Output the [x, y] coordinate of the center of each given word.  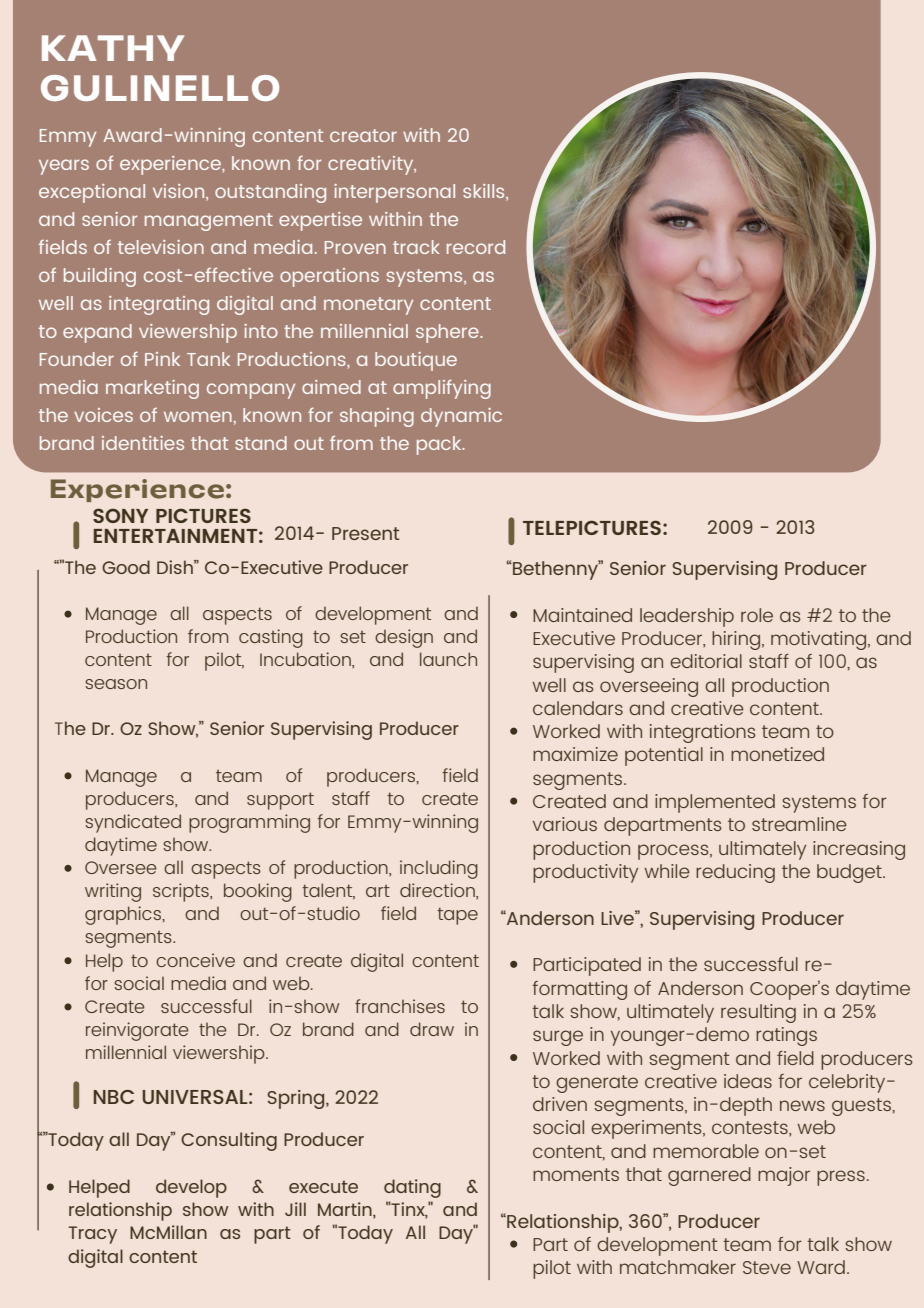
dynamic [461, 417]
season [116, 684]
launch [448, 659]
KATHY [113, 48]
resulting [758, 1013]
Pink [162, 359]
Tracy [93, 1235]
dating [412, 1188]
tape [457, 916]
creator [363, 135]
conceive [195, 960]
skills [485, 191]
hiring [736, 640]
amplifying [442, 389]
